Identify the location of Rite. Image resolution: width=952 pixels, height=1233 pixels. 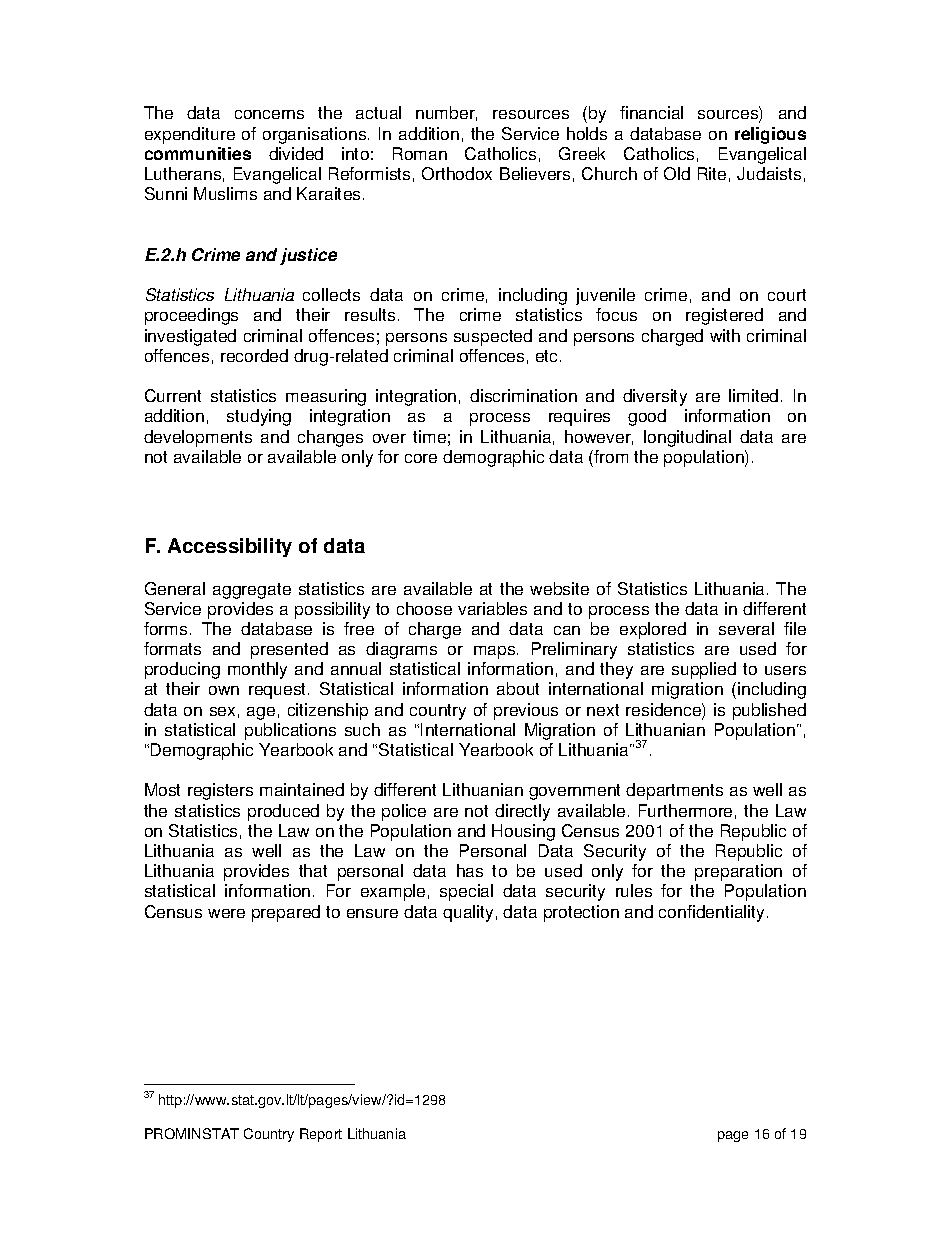
(712, 173).
